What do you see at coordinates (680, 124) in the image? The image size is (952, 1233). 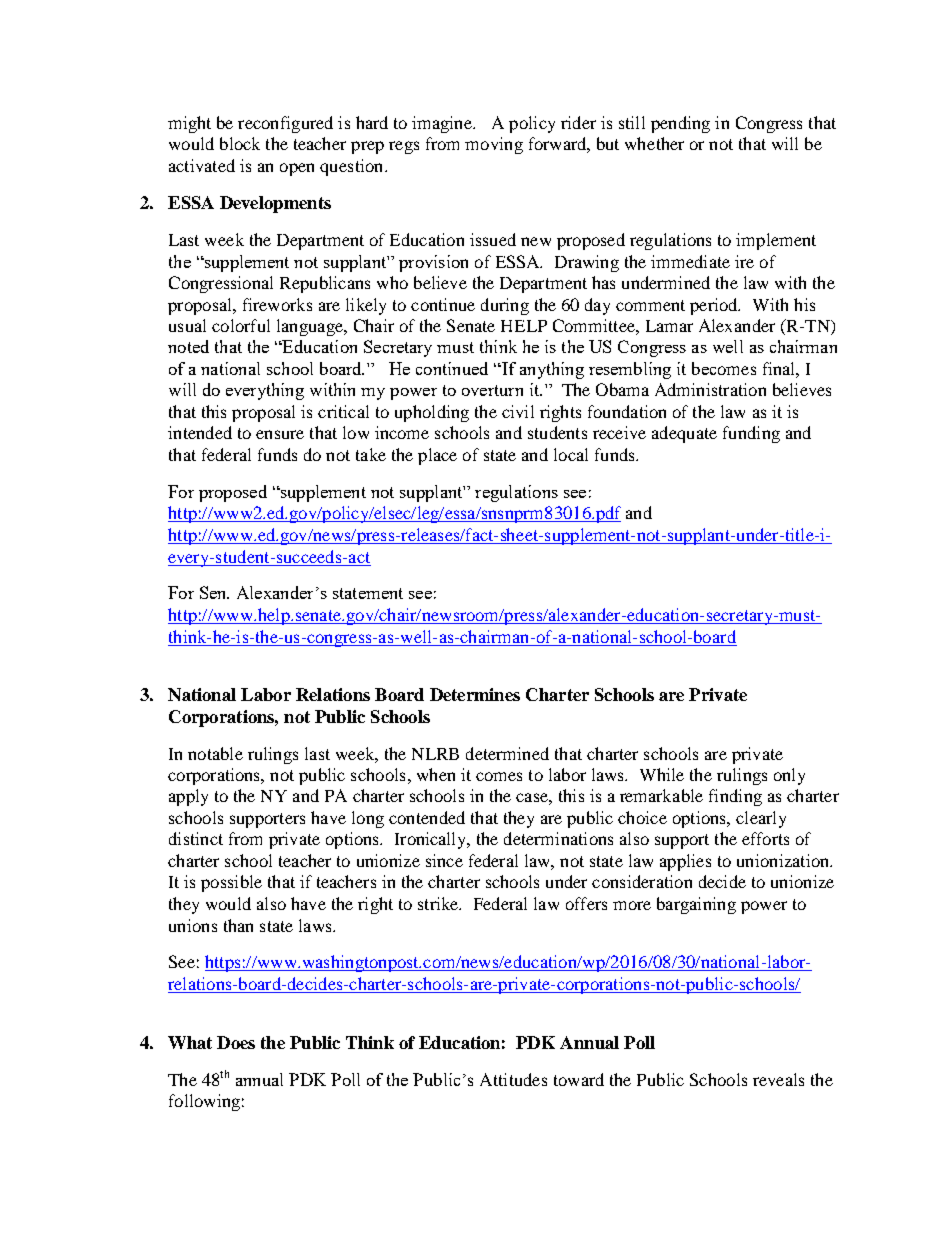 I see `pending` at bounding box center [680, 124].
